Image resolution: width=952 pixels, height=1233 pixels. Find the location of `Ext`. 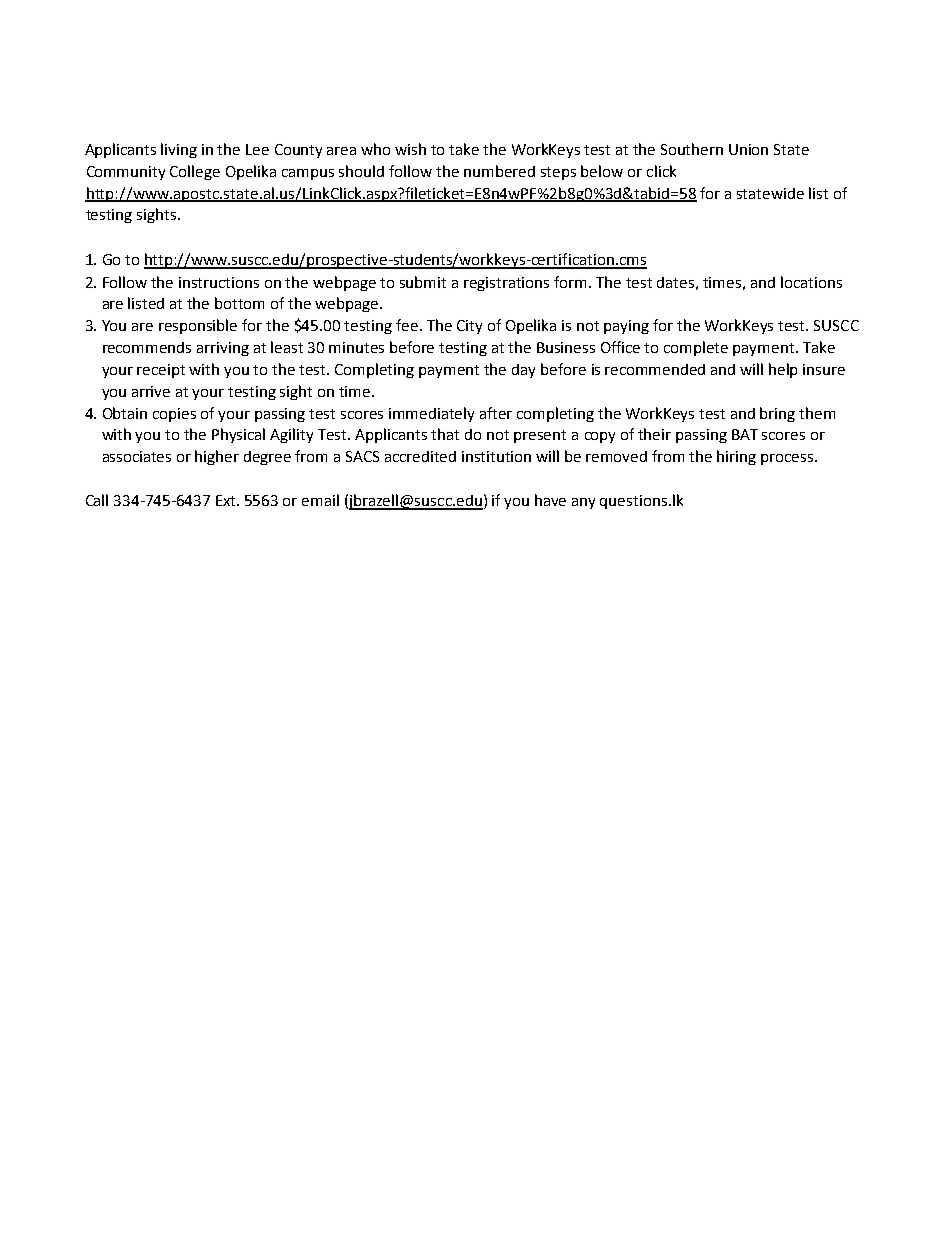

Ext is located at coordinates (227, 500).
